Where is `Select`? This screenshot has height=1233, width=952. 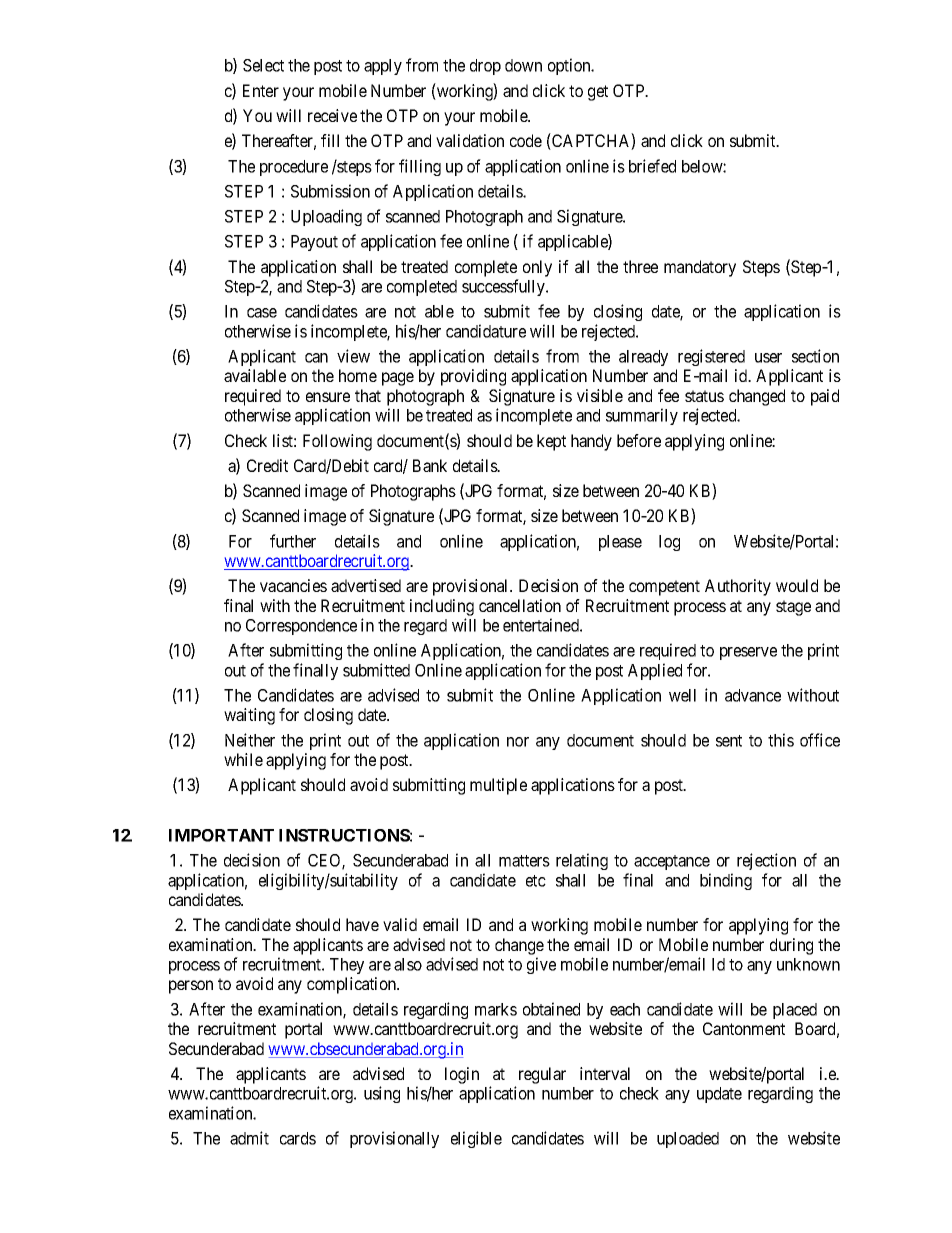
Select is located at coordinates (263, 65).
